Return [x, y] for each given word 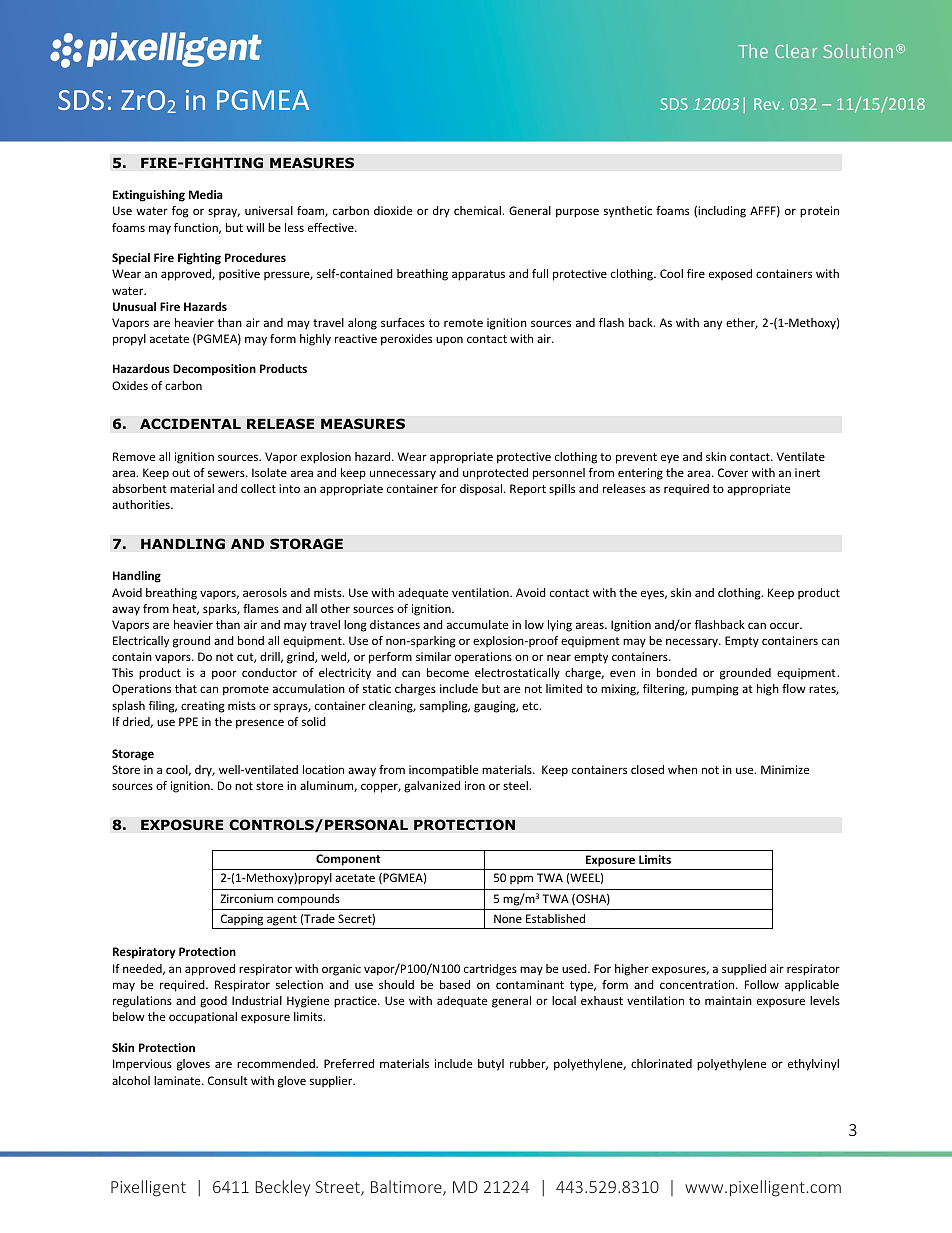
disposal [482, 489]
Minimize [785, 769]
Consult [228, 1080]
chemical [478, 210]
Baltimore [407, 1188]
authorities [142, 504]
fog [180, 212]
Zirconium [246, 898]
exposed [730, 274]
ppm [521, 879]
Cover [733, 472]
